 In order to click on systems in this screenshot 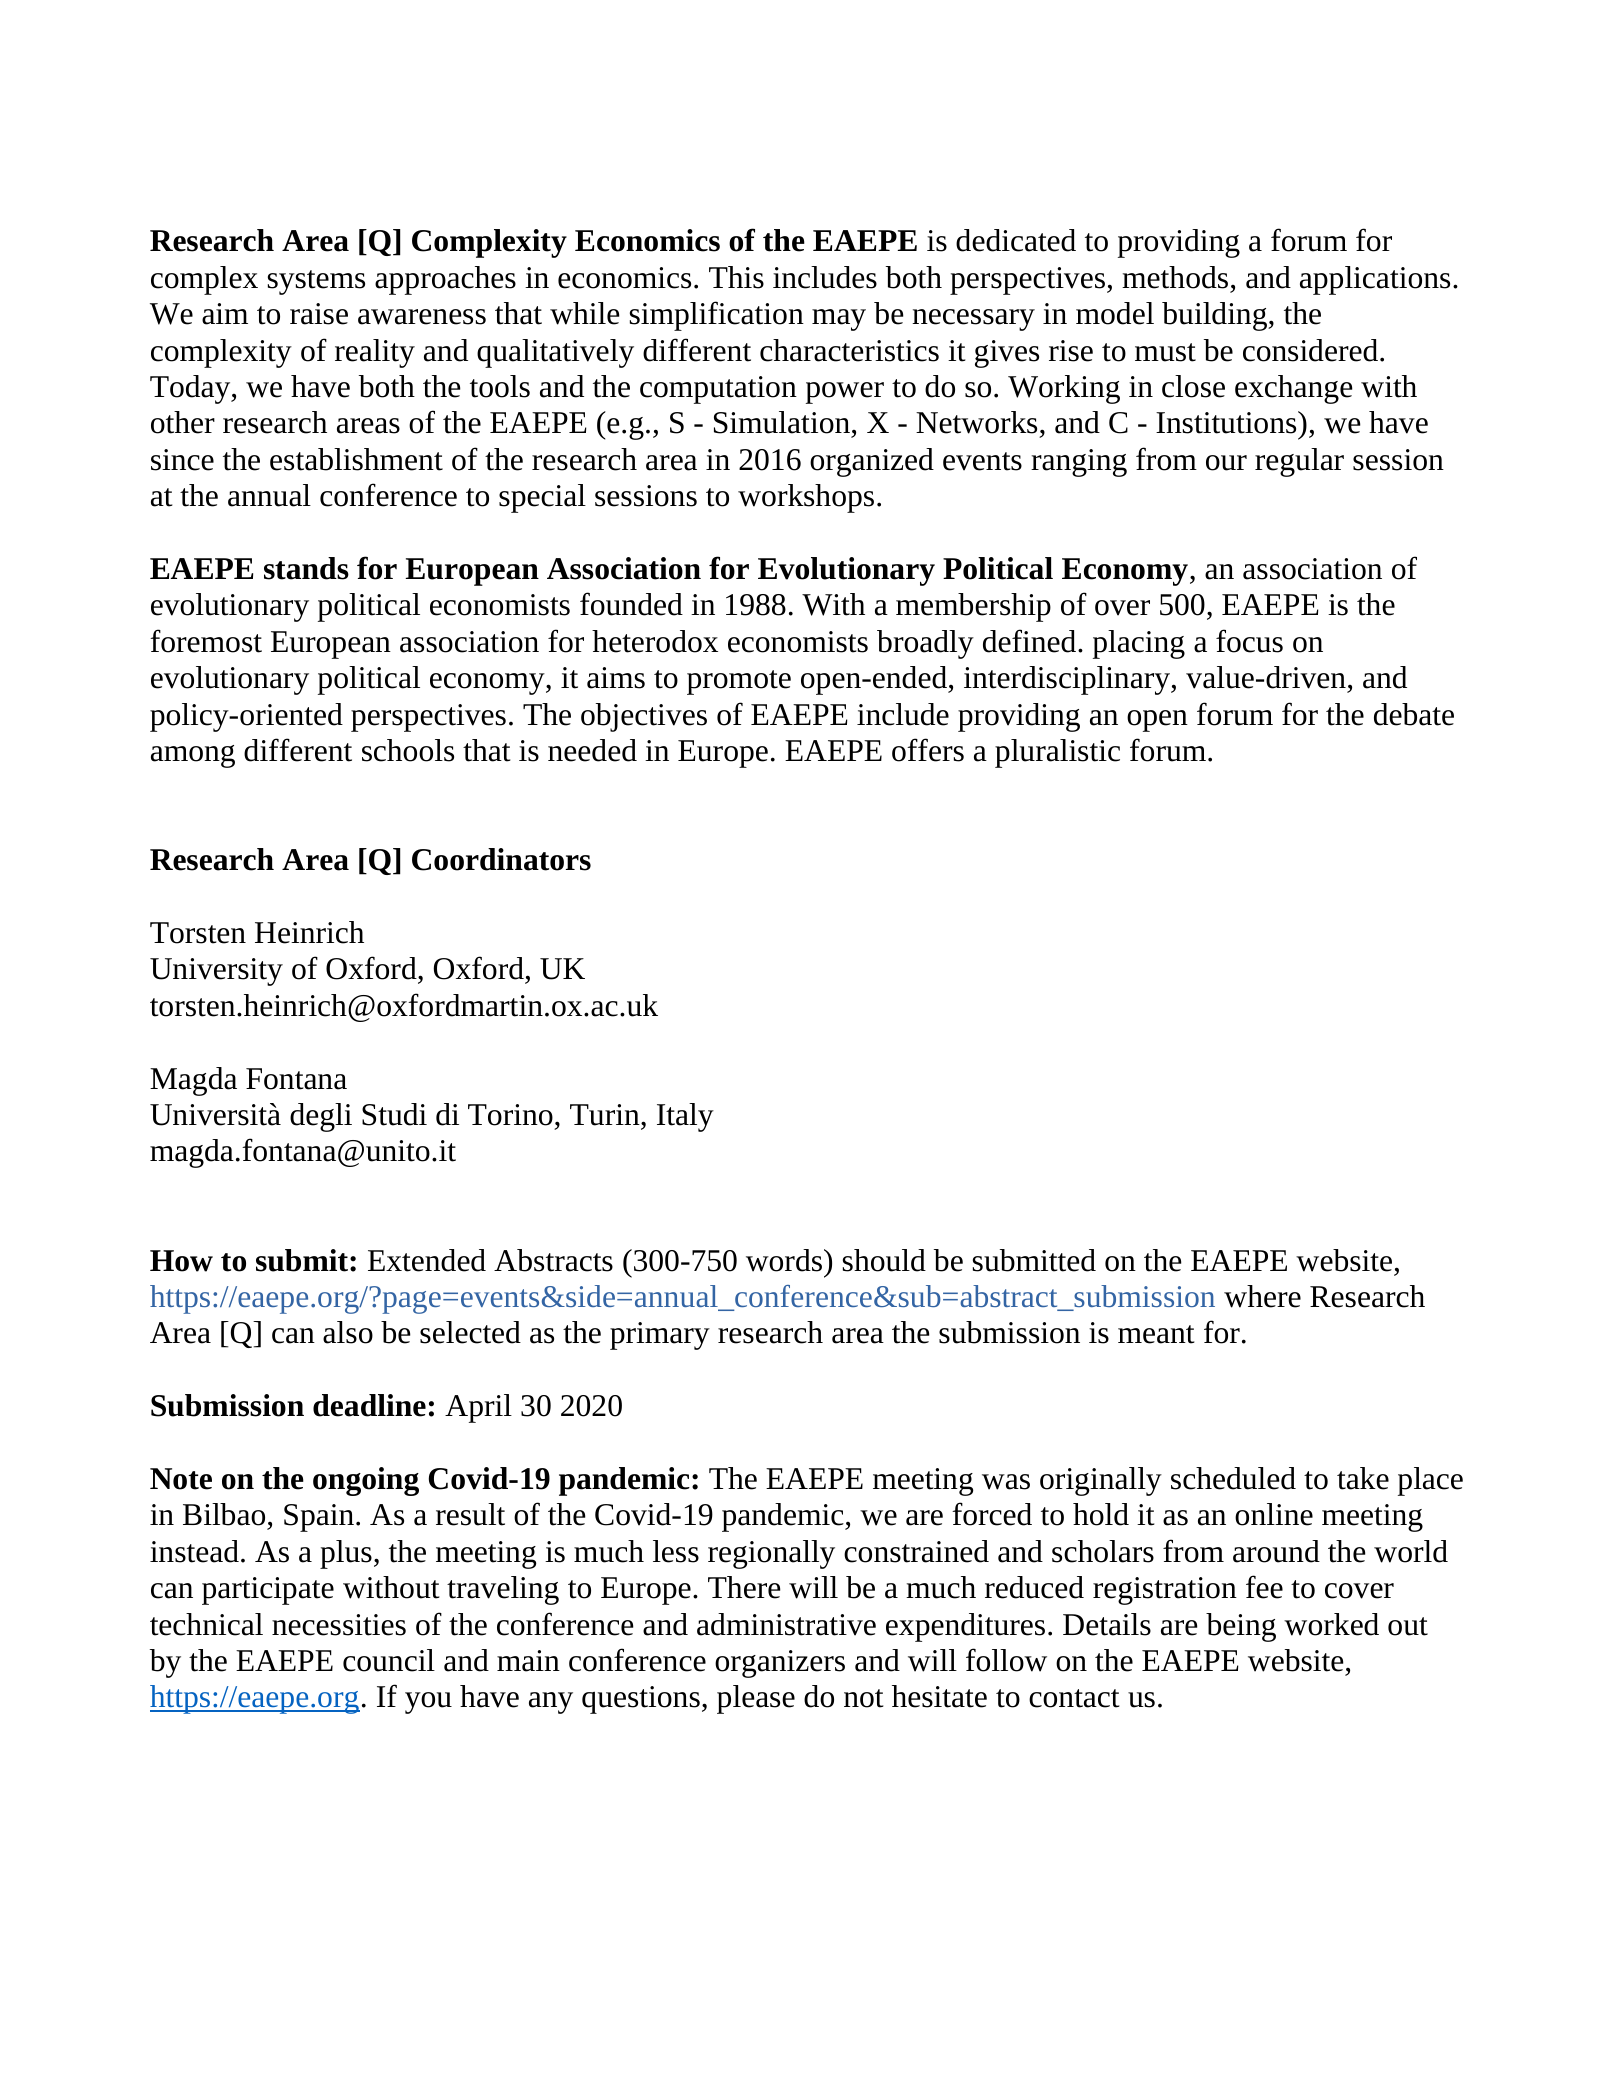, I will do `click(316, 282)`.
